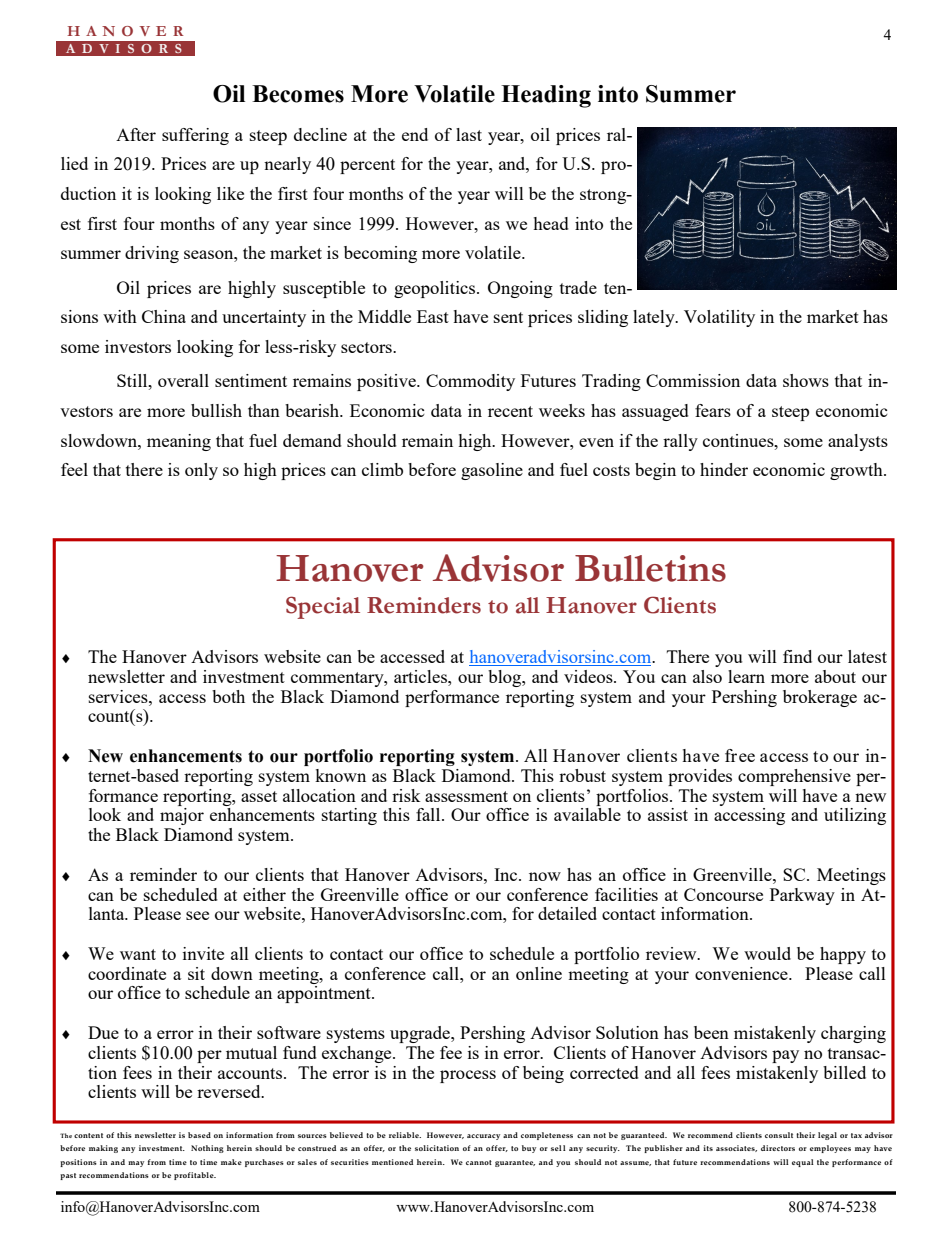 This page has width=952, height=1233. I want to click on Volatility, so click(719, 318).
